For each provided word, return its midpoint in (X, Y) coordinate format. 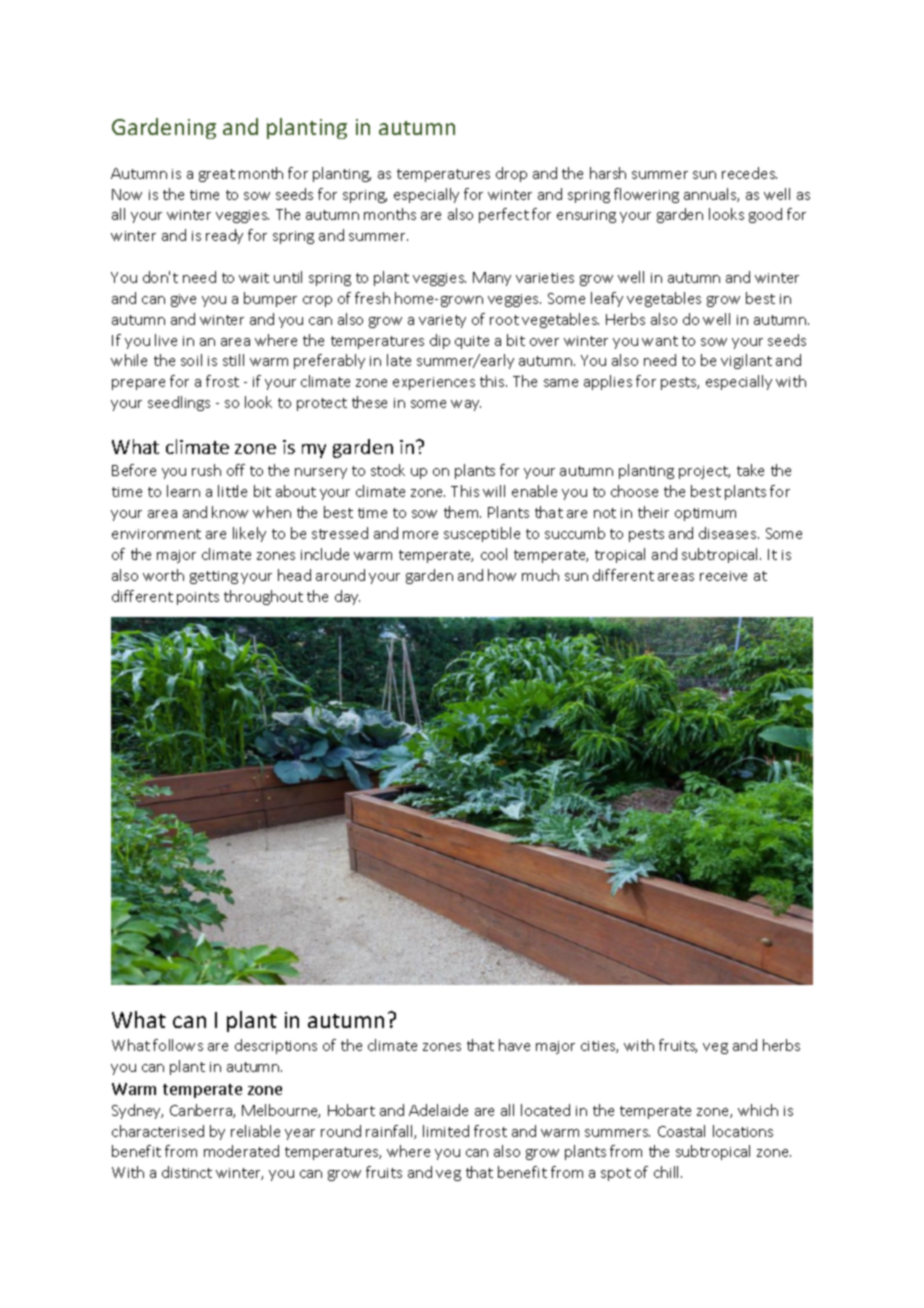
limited (446, 1131)
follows (178, 1045)
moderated (241, 1151)
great (217, 175)
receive (723, 576)
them (462, 512)
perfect (504, 215)
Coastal (681, 1131)
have (514, 1045)
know (230, 512)
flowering (646, 195)
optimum (705, 514)
